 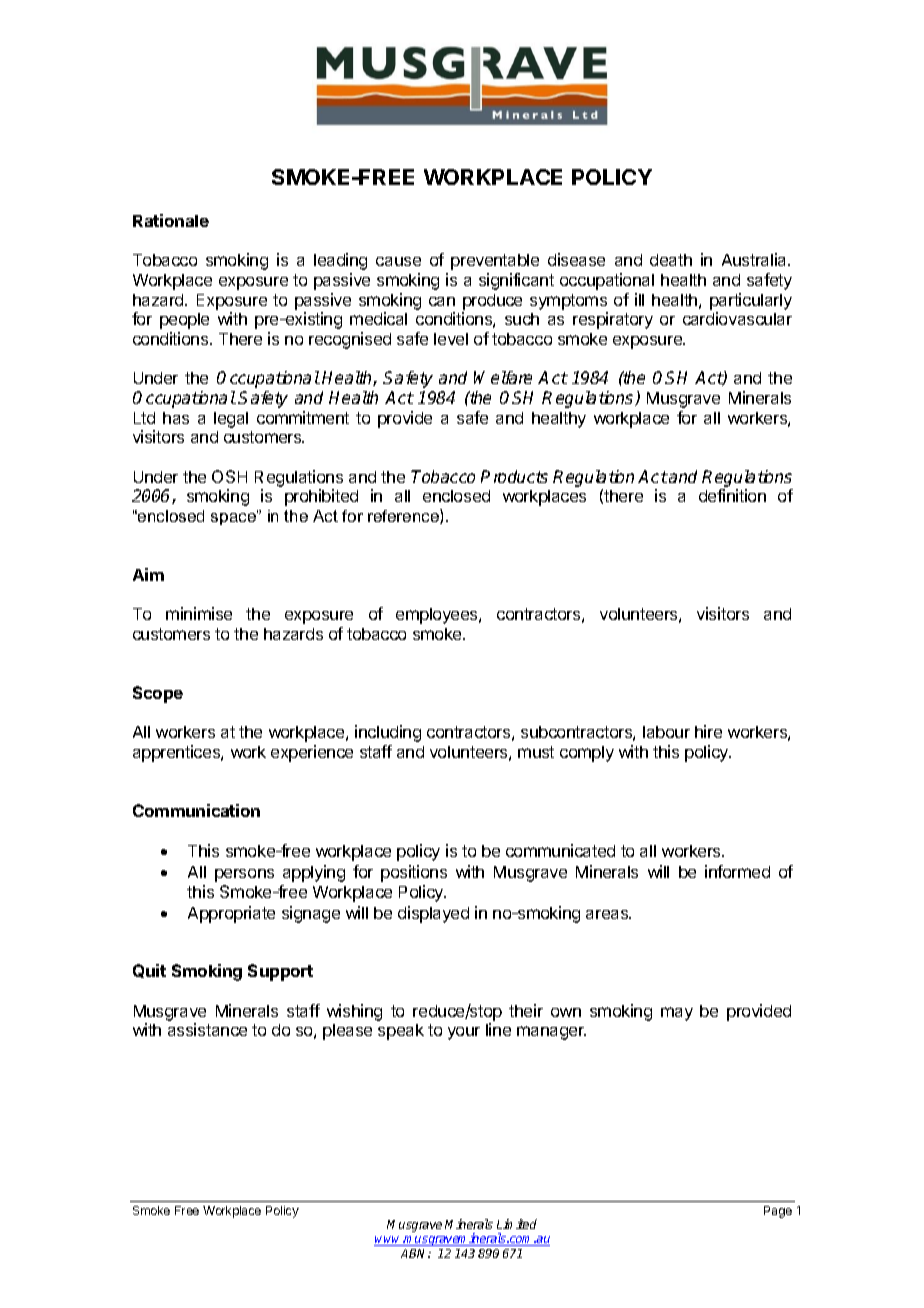 I want to click on space, so click(x=234, y=518).
